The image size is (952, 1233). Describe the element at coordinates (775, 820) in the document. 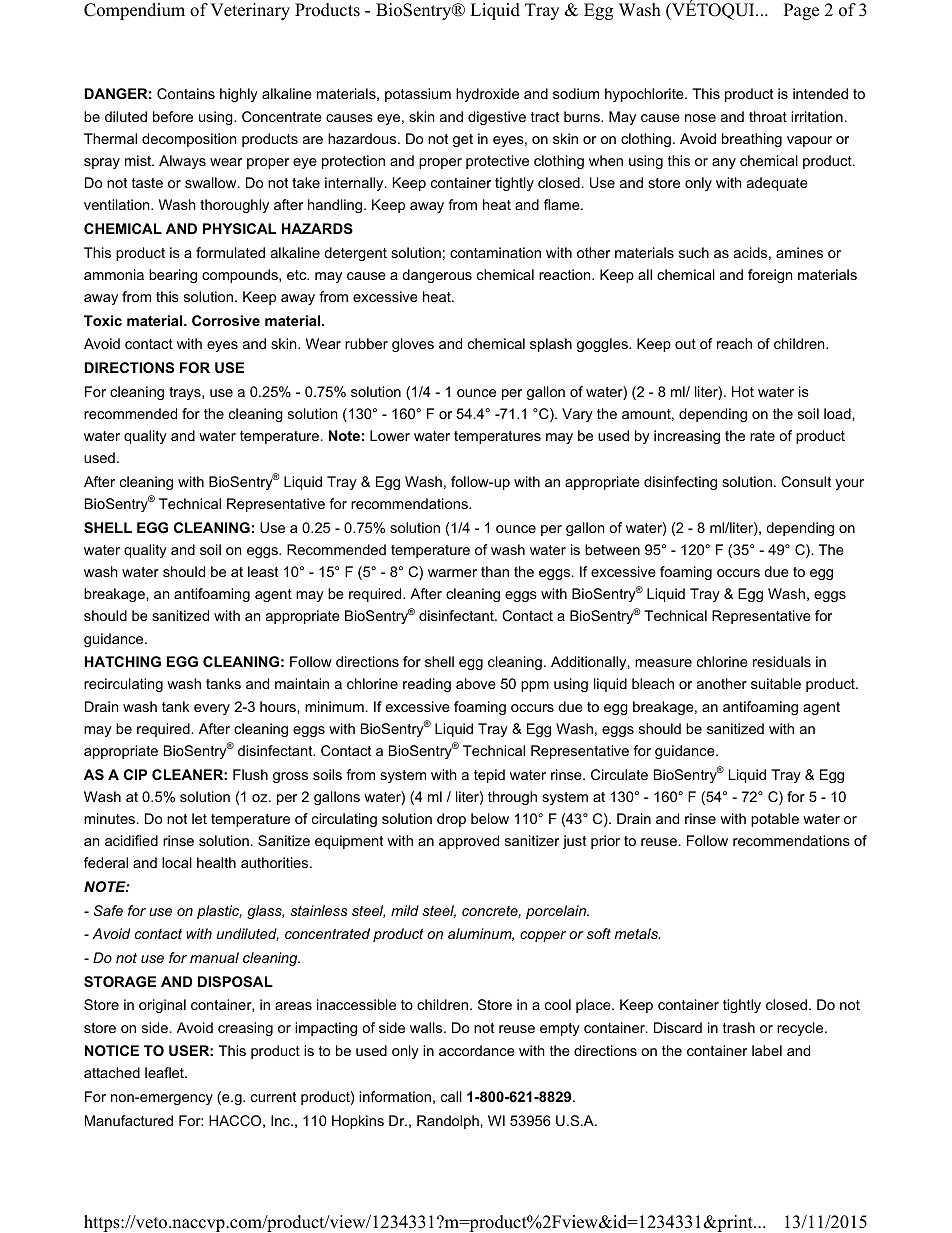

I see `potable` at that location.
